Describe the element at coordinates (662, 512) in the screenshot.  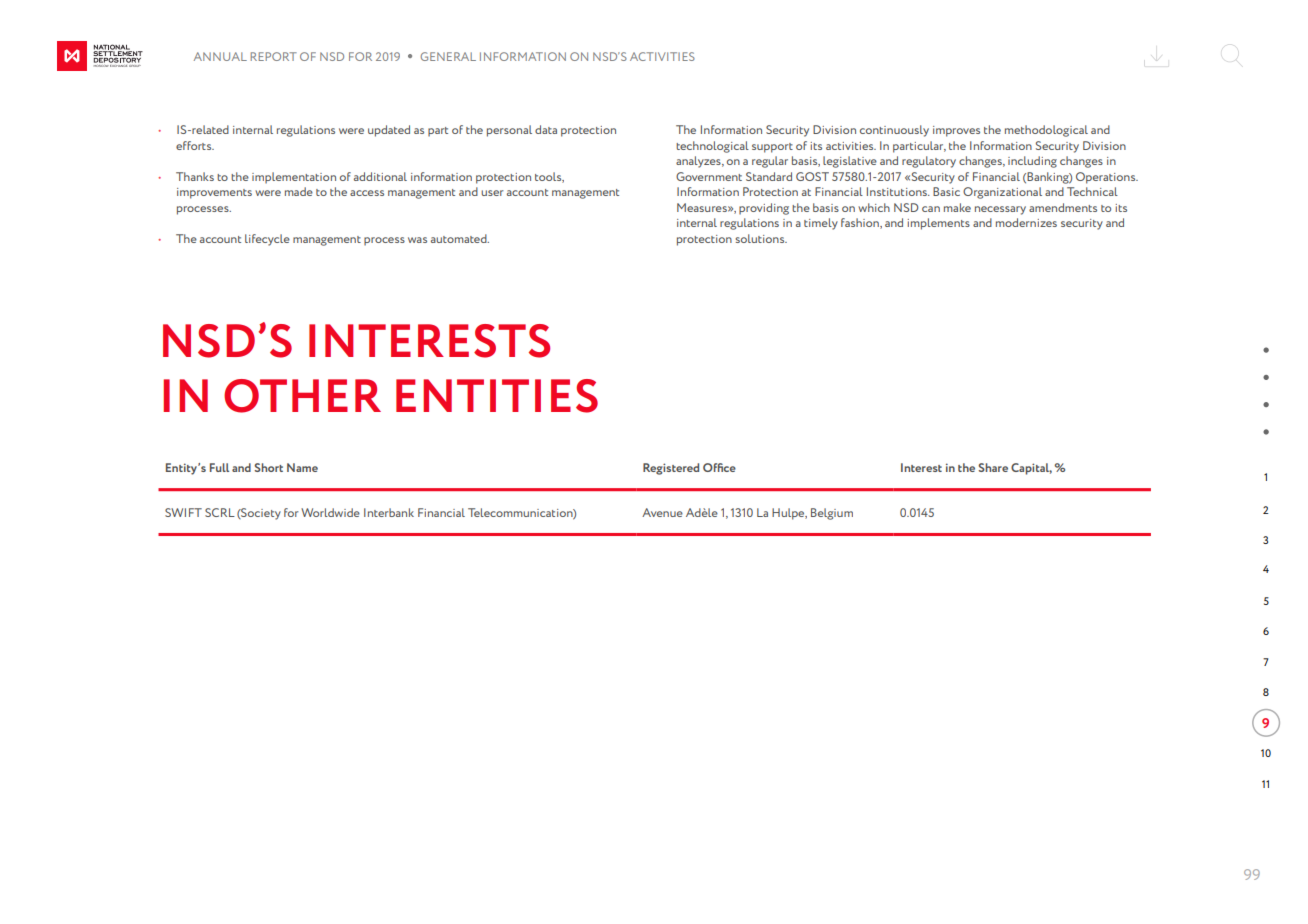
I see `Avenue` at that location.
